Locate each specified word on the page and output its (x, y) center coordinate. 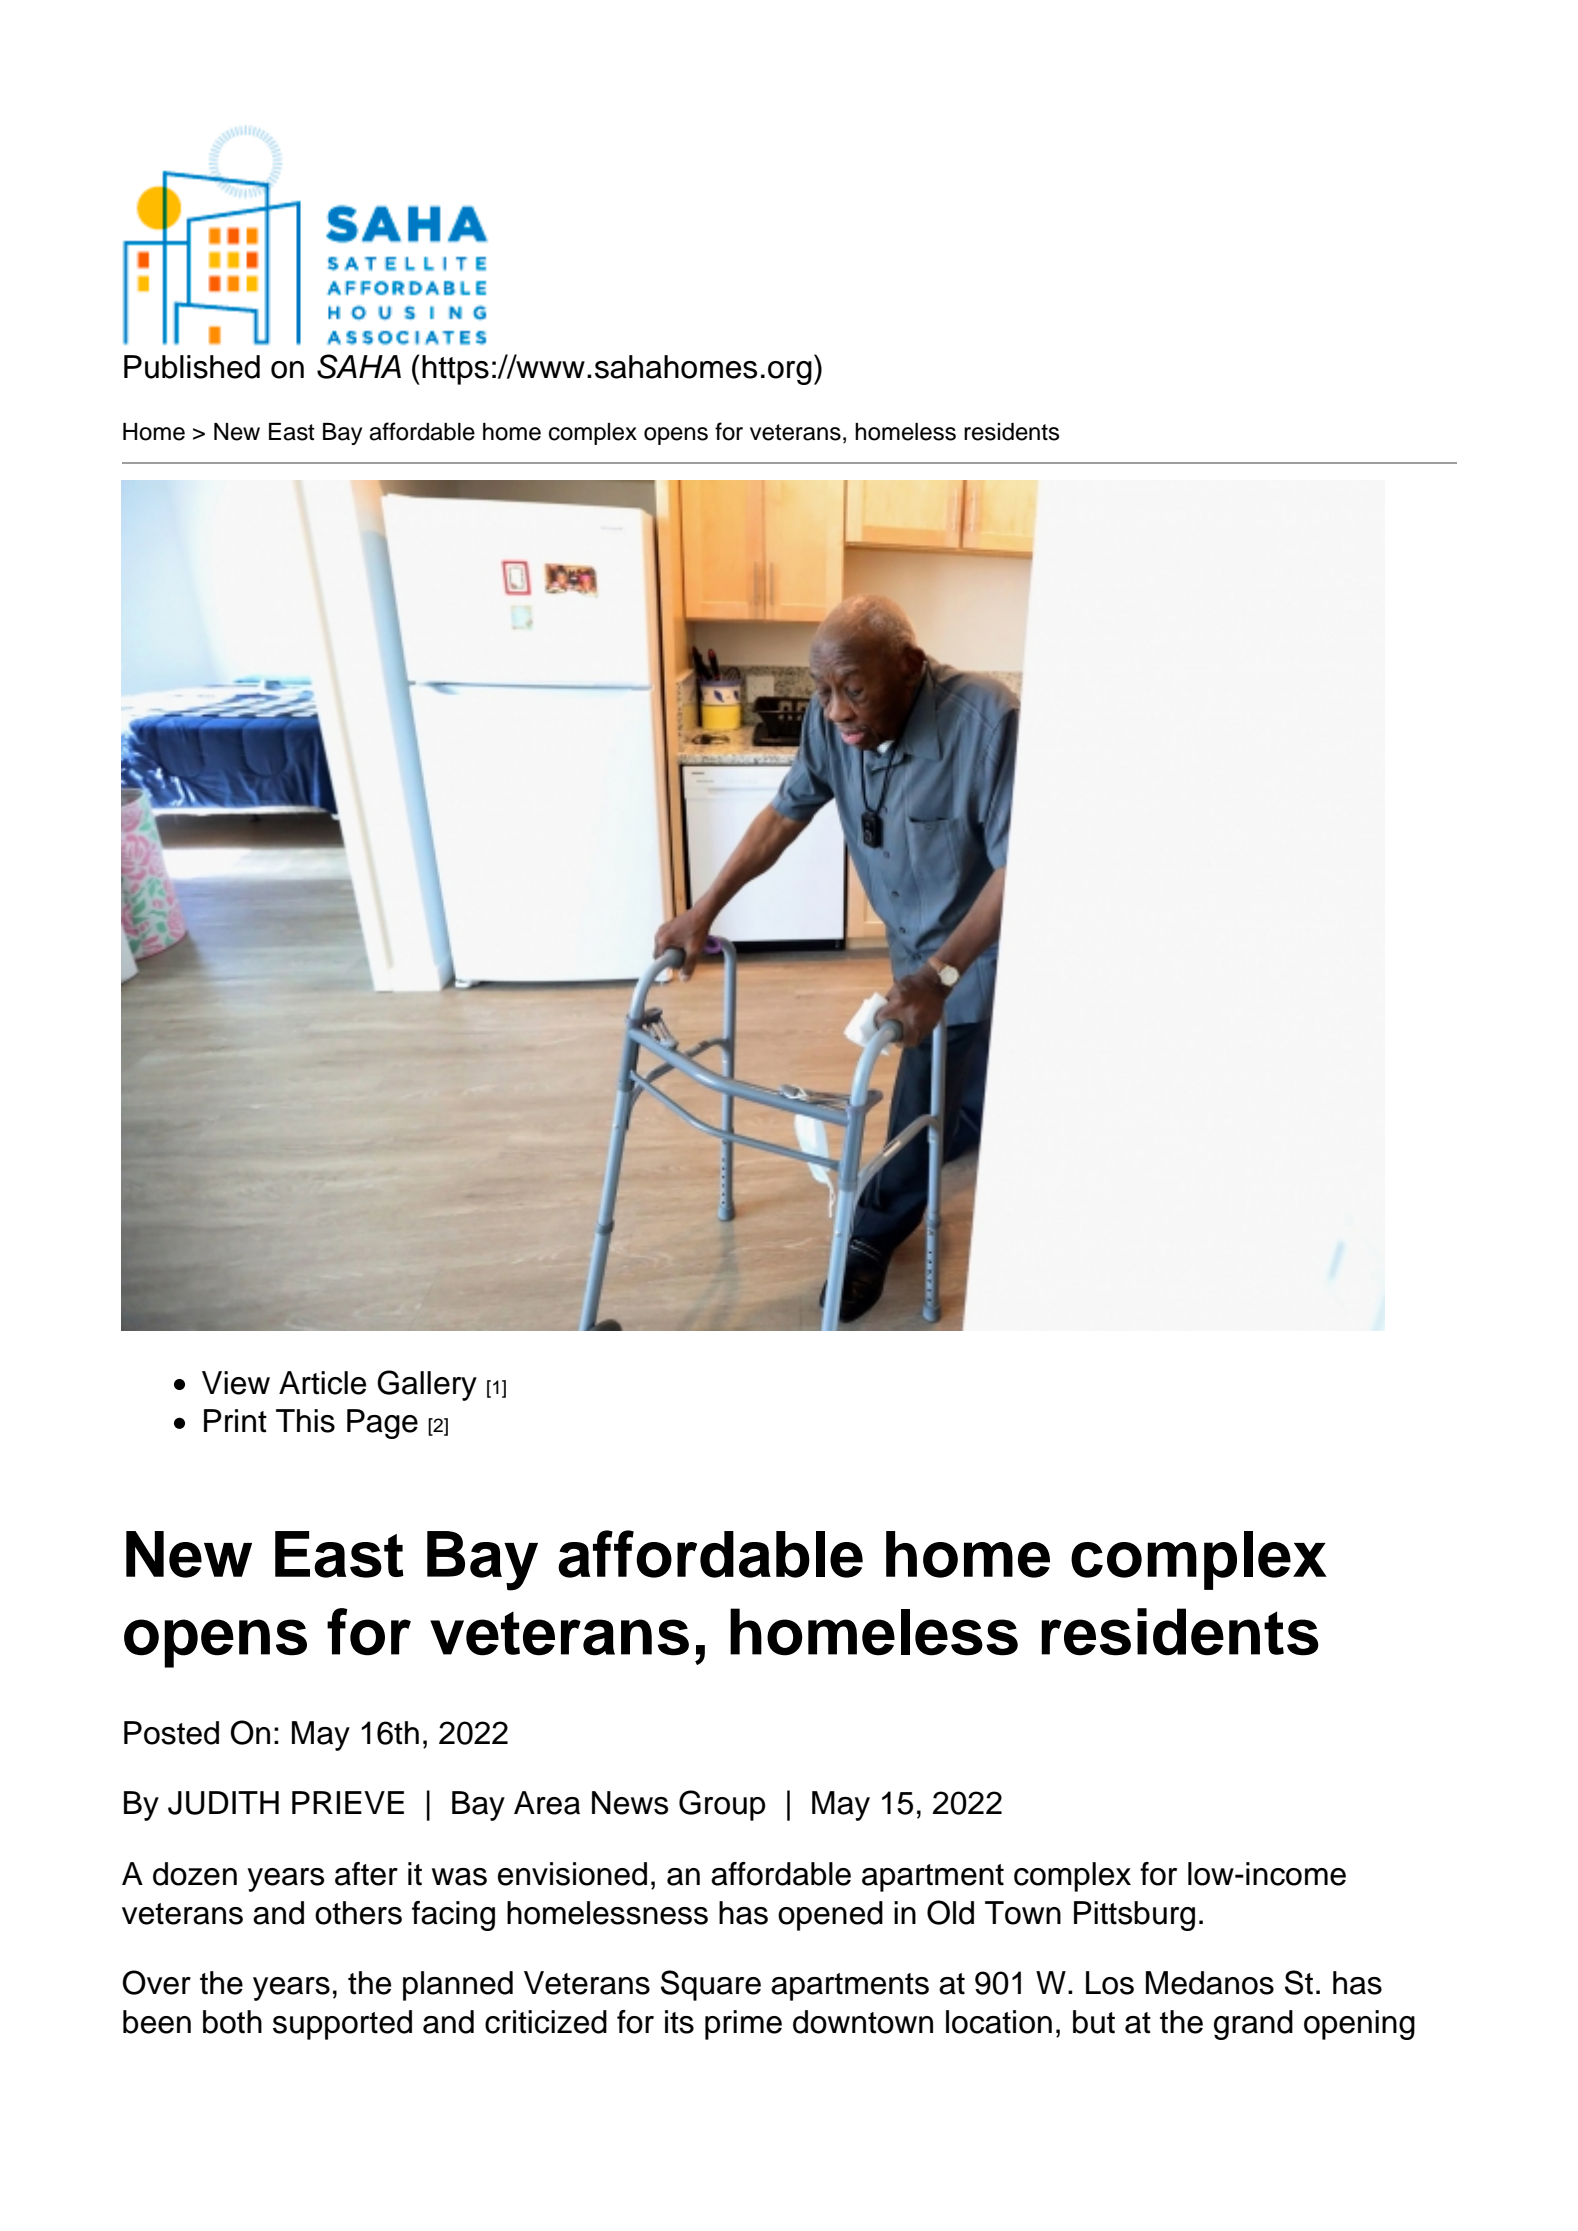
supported (342, 2025)
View (236, 1383)
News (630, 1803)
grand (1253, 2025)
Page (382, 1424)
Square (711, 1985)
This (305, 1421)
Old (950, 1912)
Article (322, 1383)
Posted (171, 1733)
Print (235, 1421)
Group (722, 1805)
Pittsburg (1134, 1916)
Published (192, 367)
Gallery (427, 1385)
